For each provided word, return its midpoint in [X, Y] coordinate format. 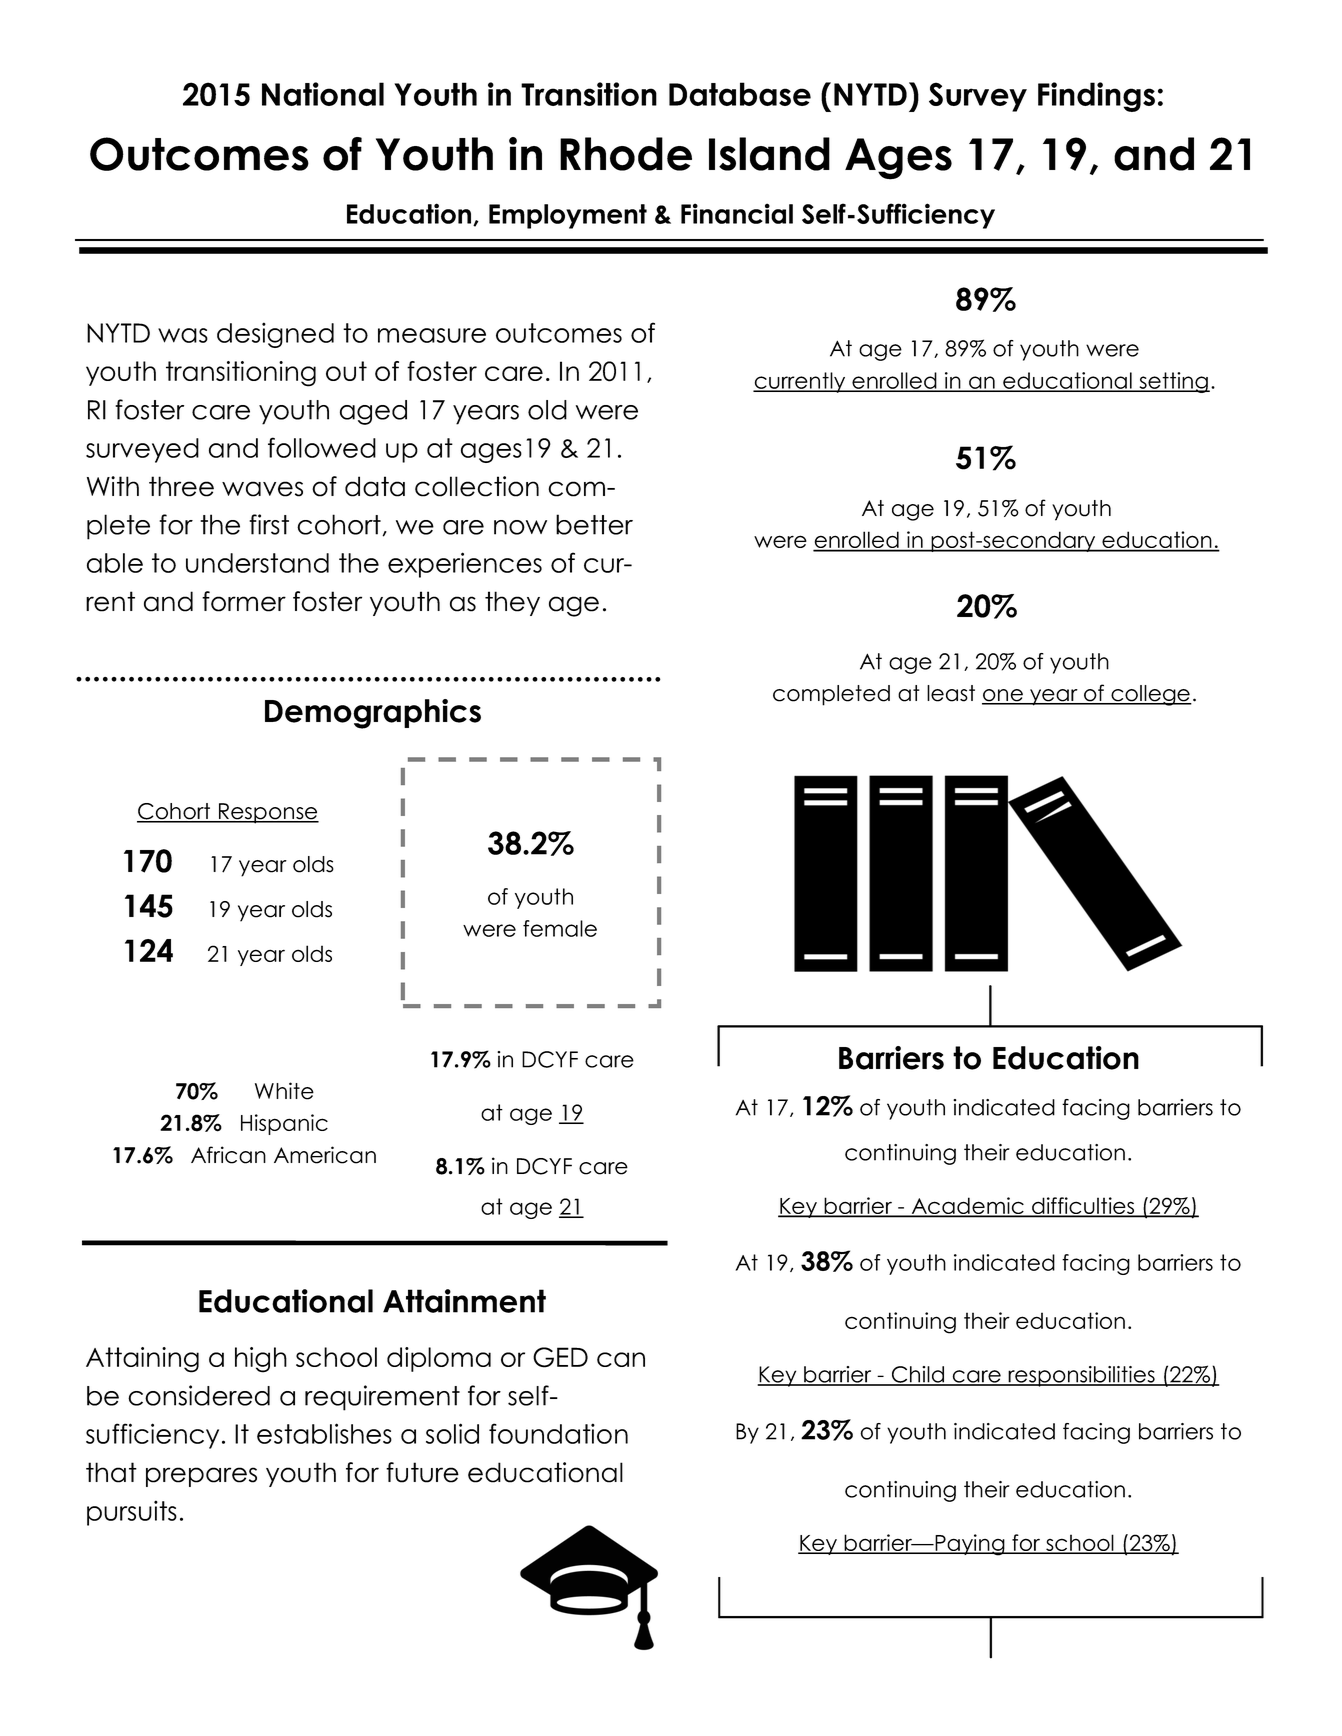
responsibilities [1081, 1376]
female [560, 928]
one [1003, 696]
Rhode [626, 154]
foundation [558, 1433]
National [323, 94]
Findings [1096, 97]
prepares [201, 1477]
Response [268, 813]
